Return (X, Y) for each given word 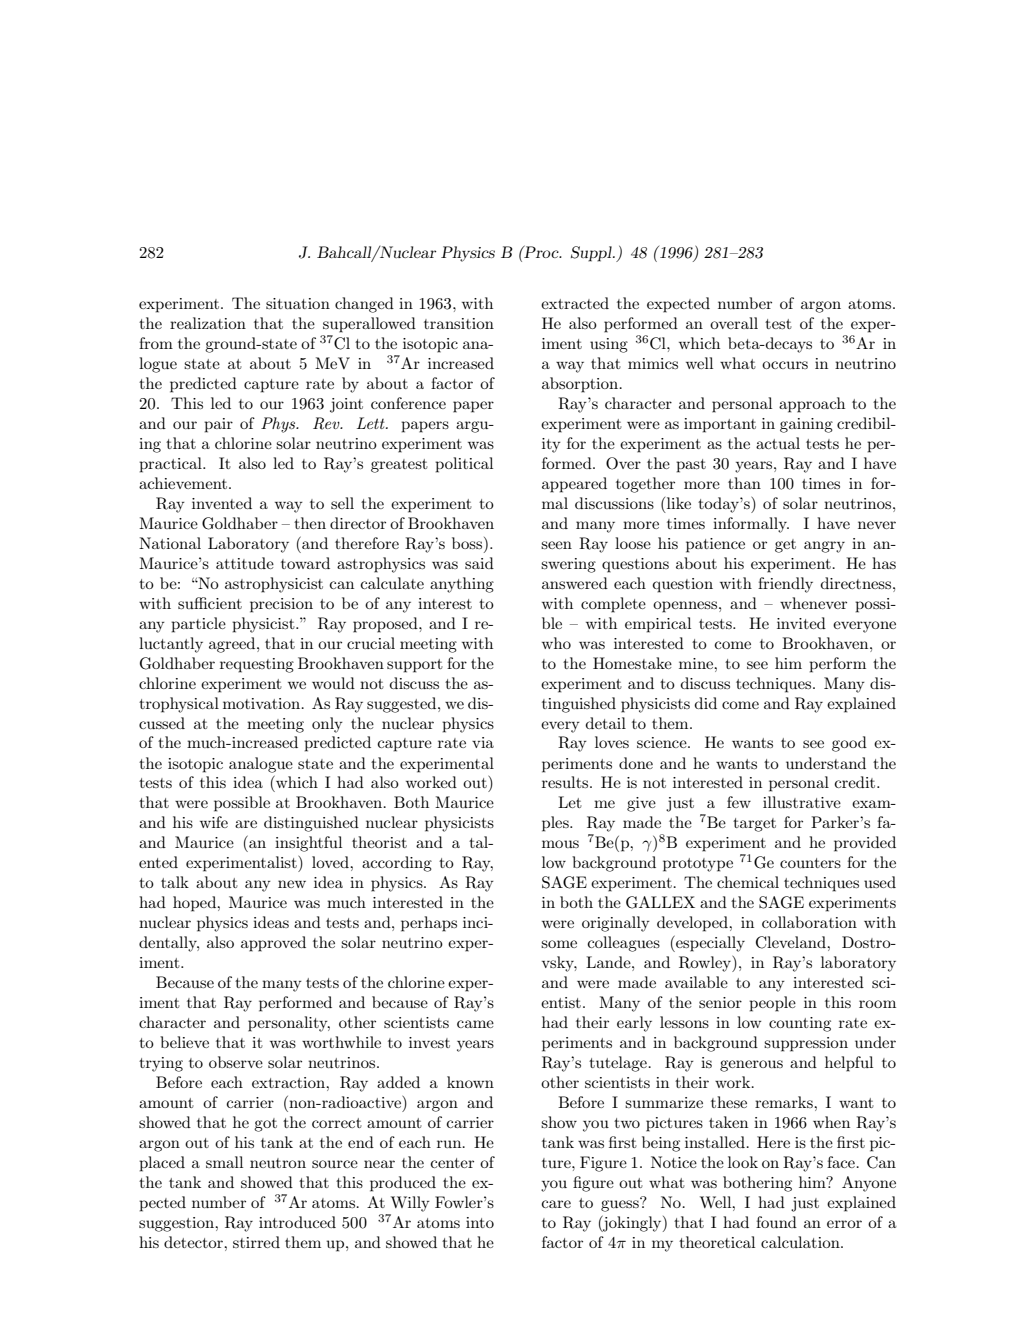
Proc (541, 251)
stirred (256, 1242)
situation (298, 303)
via (483, 742)
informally (751, 525)
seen (556, 545)
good (849, 744)
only (327, 725)
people (772, 1004)
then (310, 523)
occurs (785, 365)
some (559, 944)
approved (273, 944)
